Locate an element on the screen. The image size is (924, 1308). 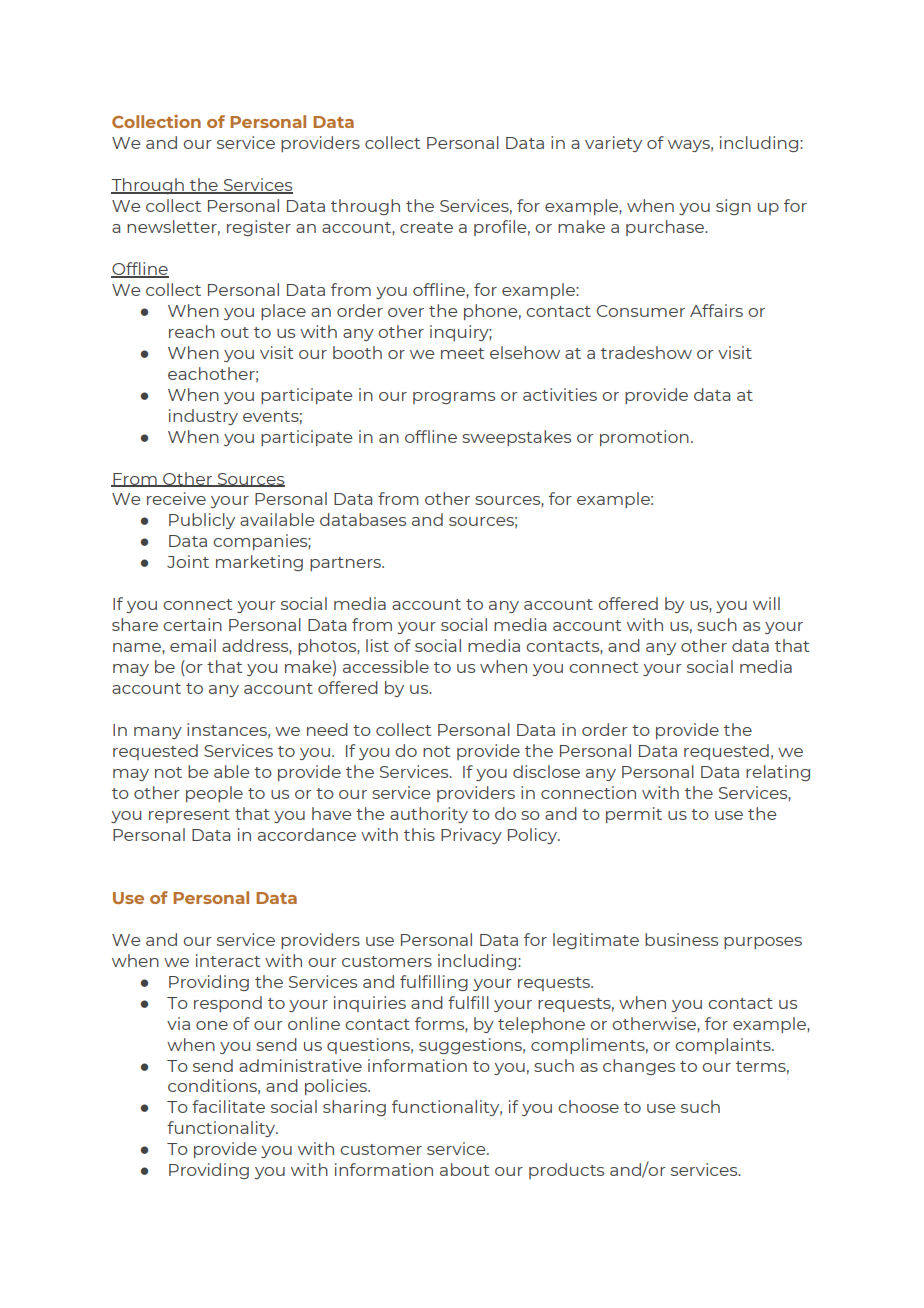
email is located at coordinates (193, 645).
